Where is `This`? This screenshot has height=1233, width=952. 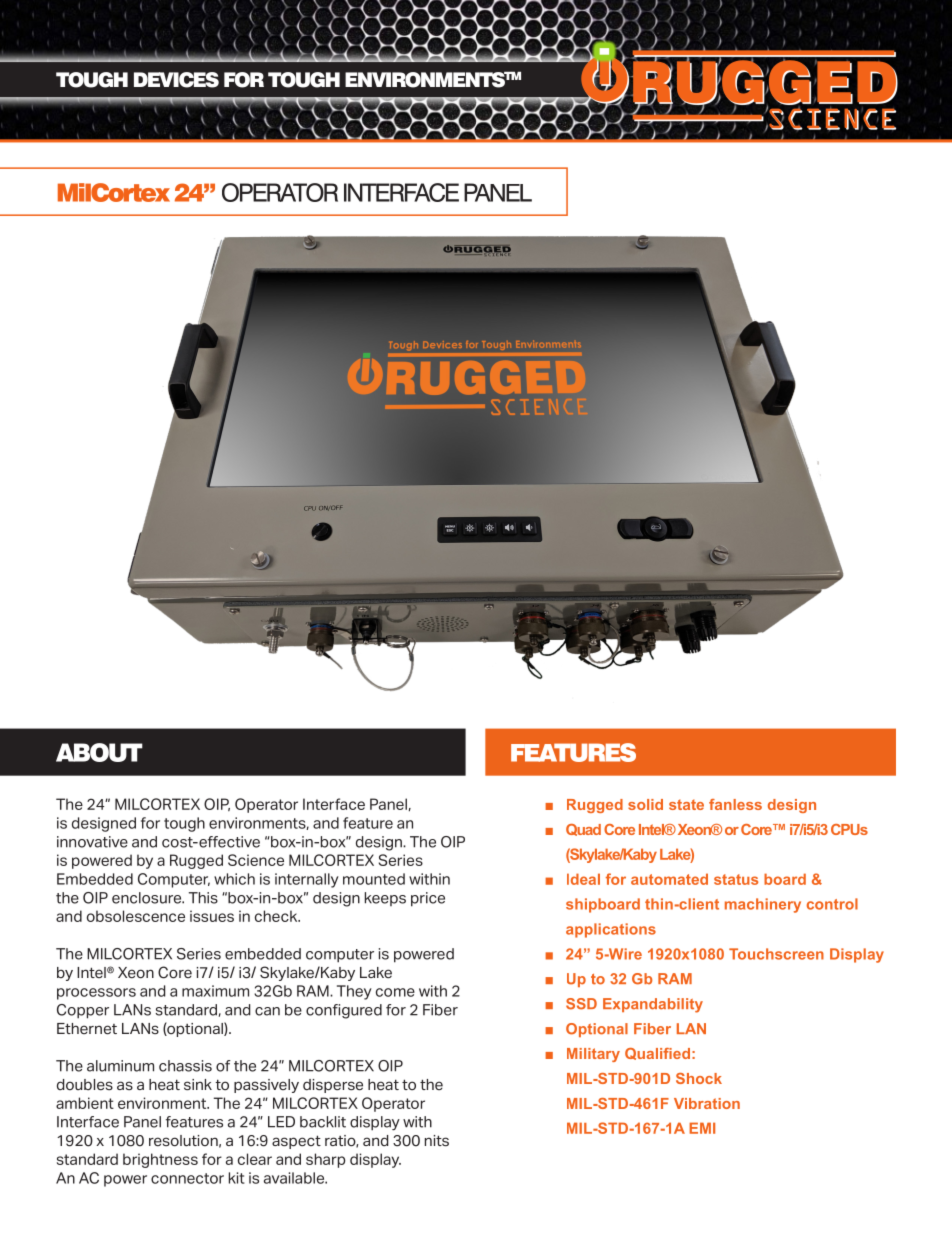 This is located at coordinates (203, 898).
